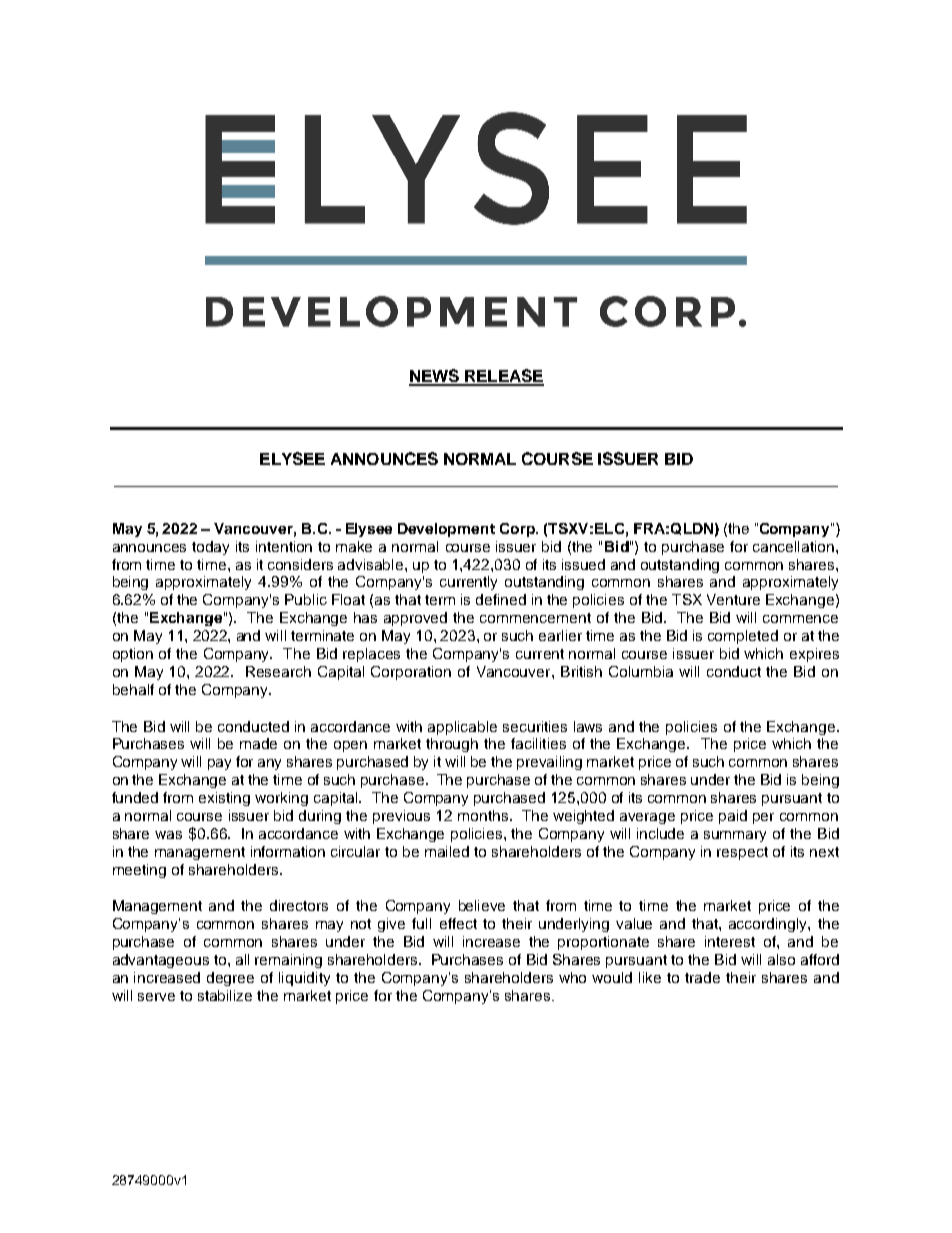 This page has width=952, height=1233. I want to click on RELEASE, so click(503, 377).
